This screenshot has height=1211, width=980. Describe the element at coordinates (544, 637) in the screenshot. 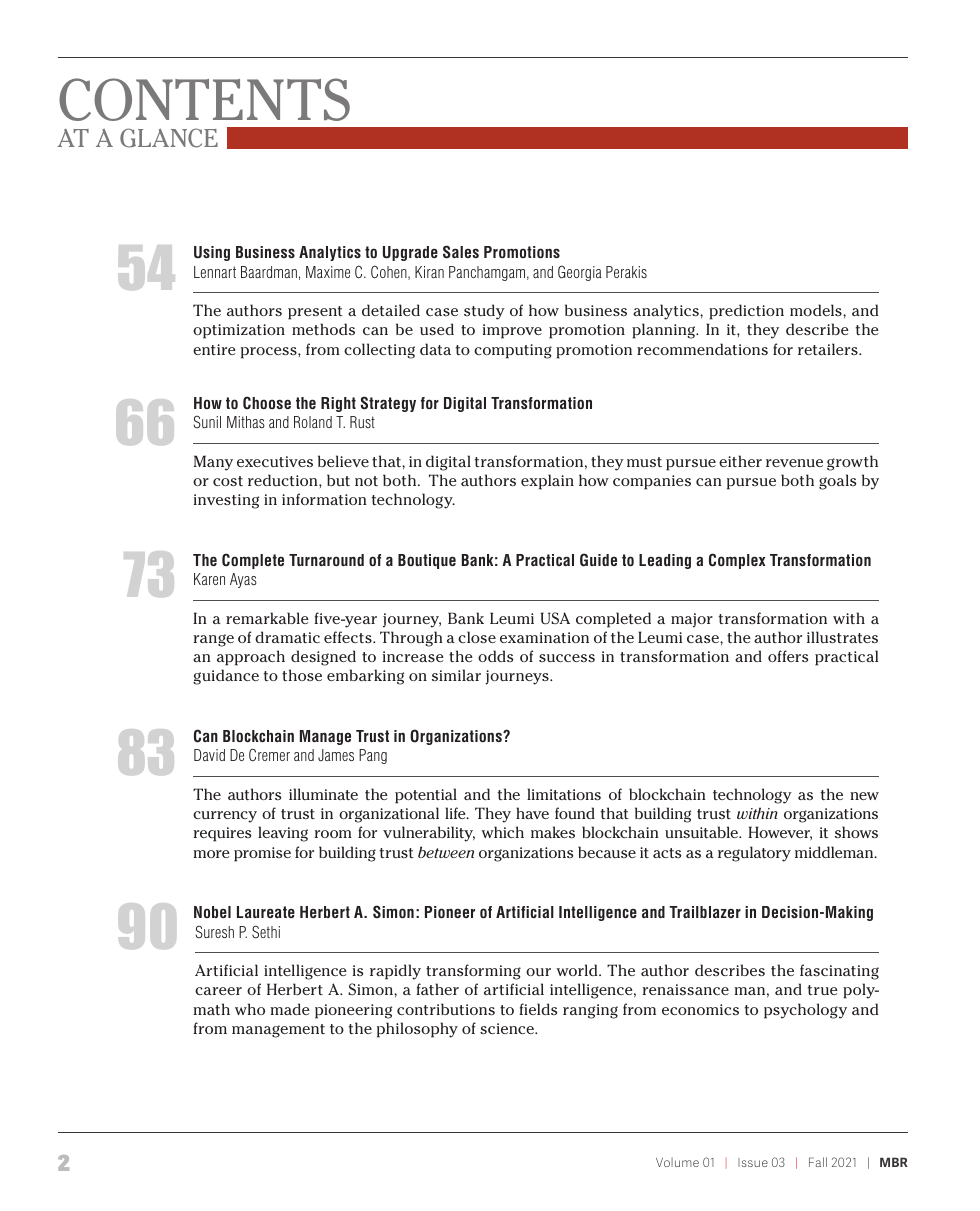

I see `examination` at that location.
